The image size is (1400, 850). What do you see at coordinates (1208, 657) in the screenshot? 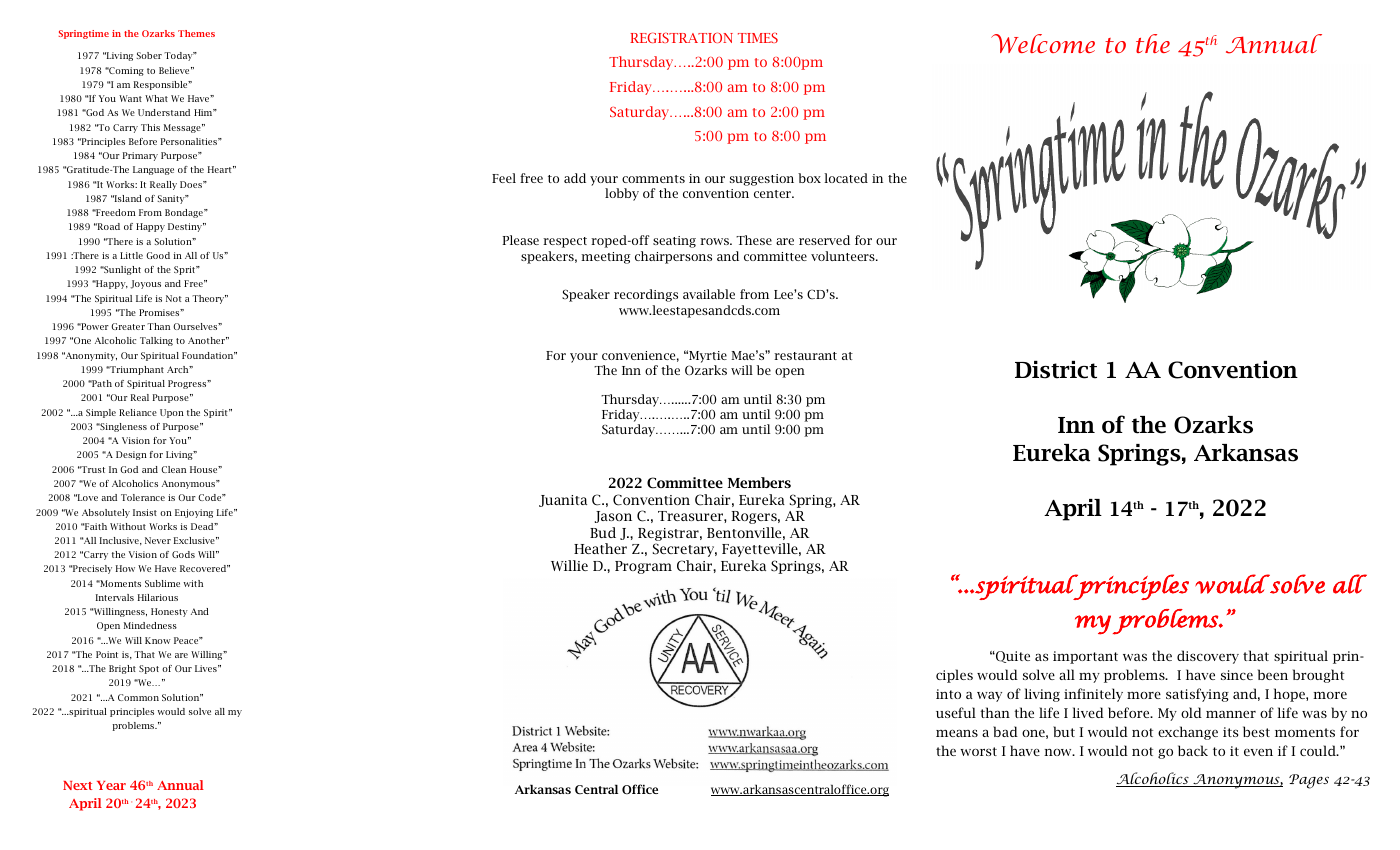
I see `discovery` at bounding box center [1208, 657].
